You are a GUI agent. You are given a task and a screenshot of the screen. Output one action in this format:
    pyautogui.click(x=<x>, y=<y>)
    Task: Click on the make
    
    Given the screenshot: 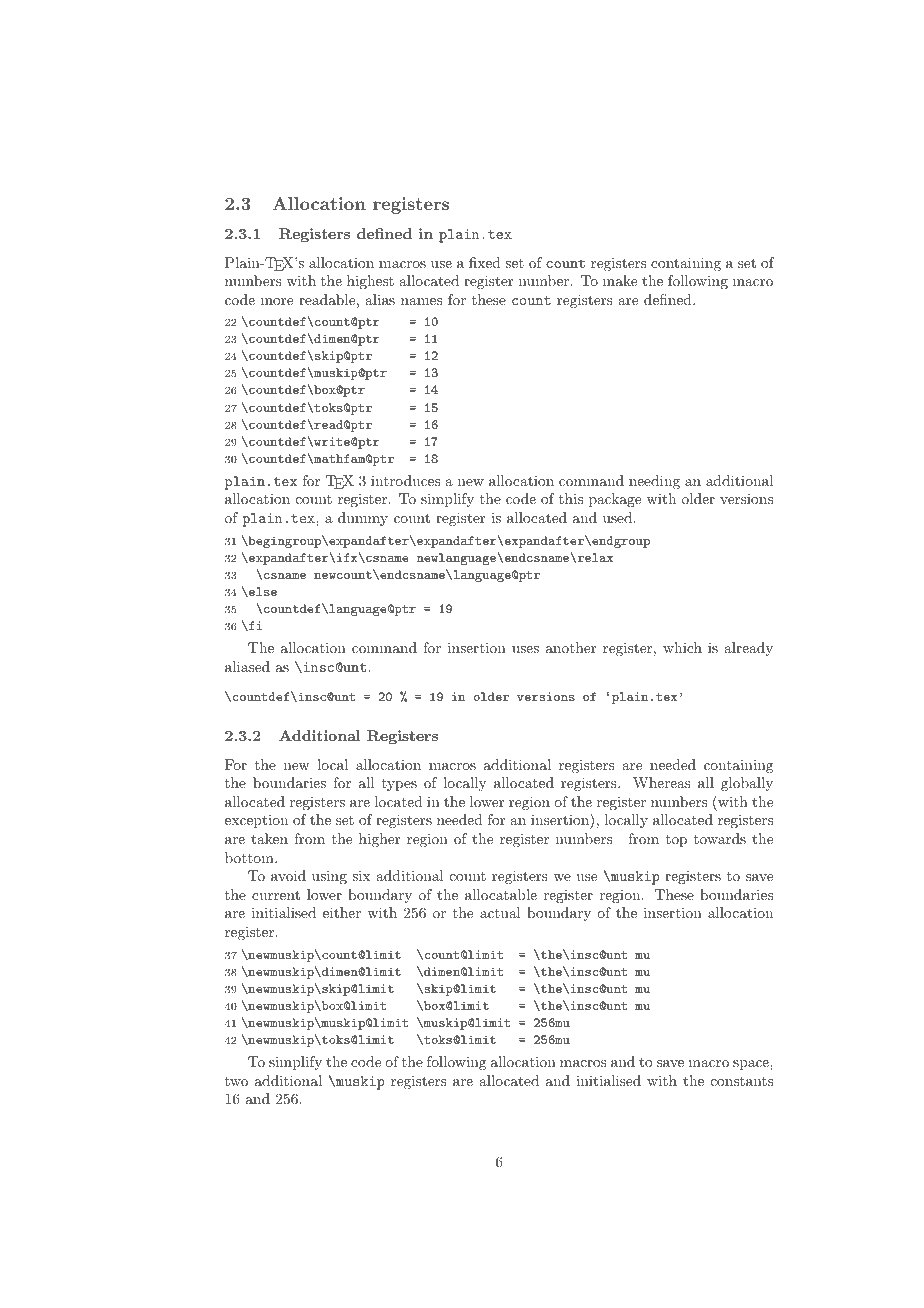 What is the action you would take?
    pyautogui.click(x=620, y=280)
